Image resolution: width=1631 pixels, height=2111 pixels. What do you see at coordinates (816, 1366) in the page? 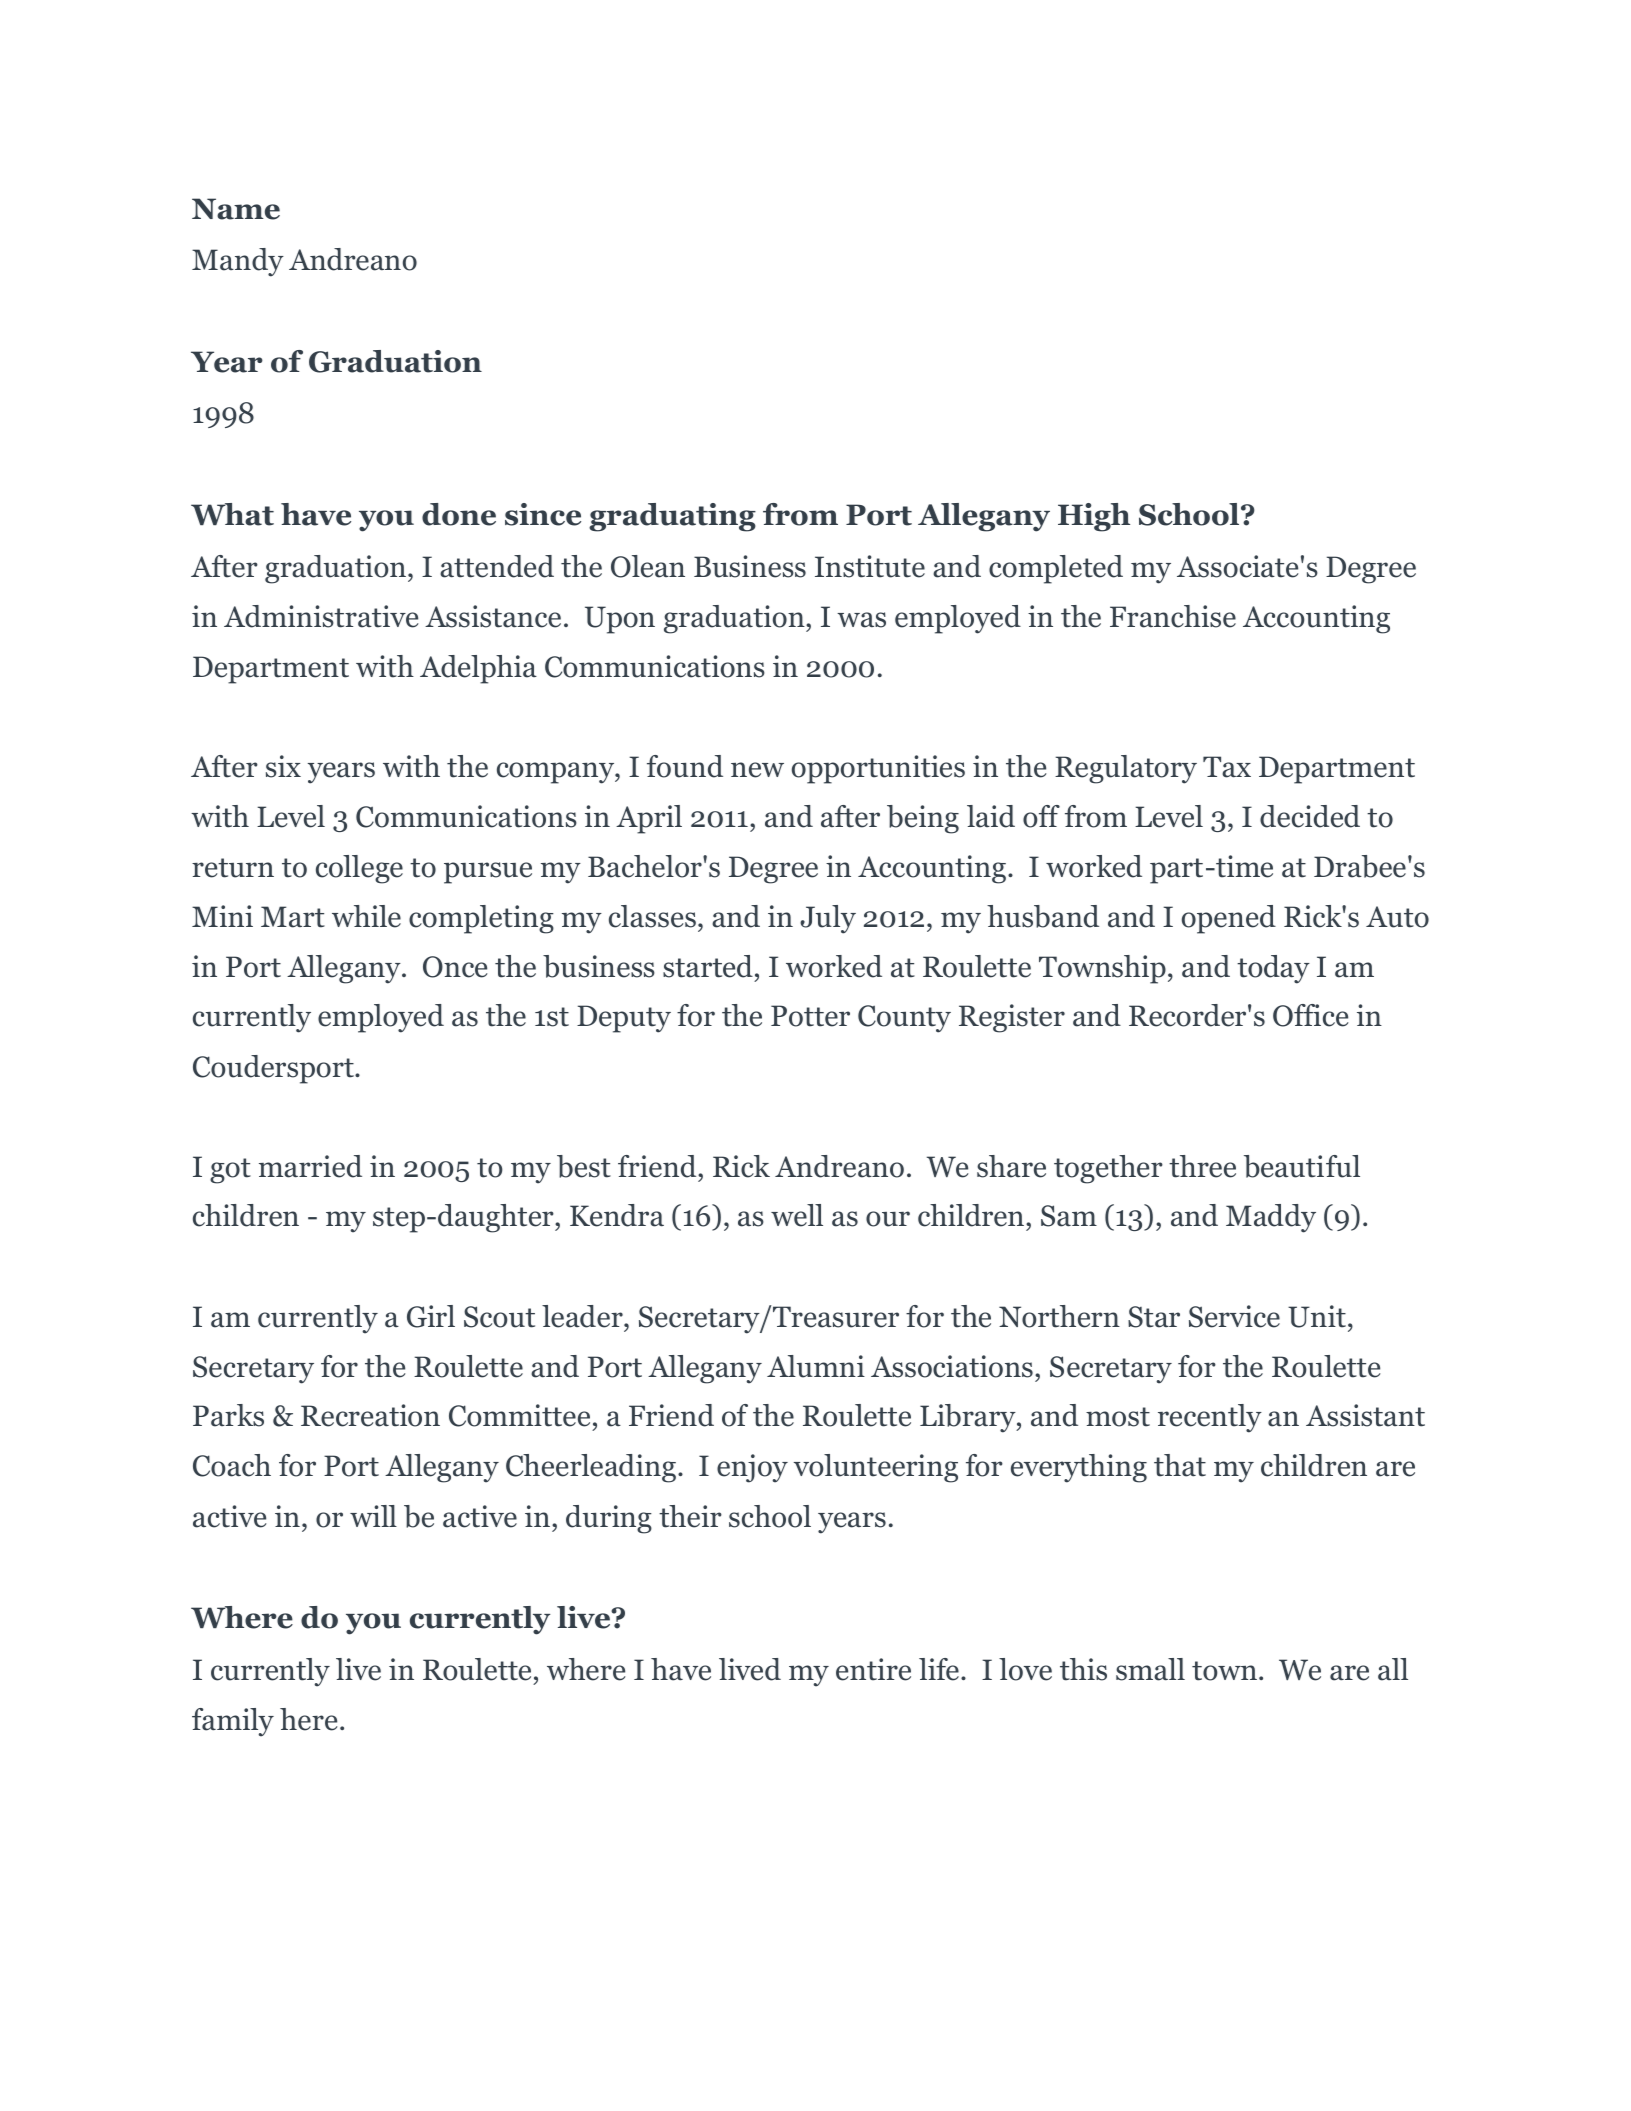
I see `Alumni` at bounding box center [816, 1366].
